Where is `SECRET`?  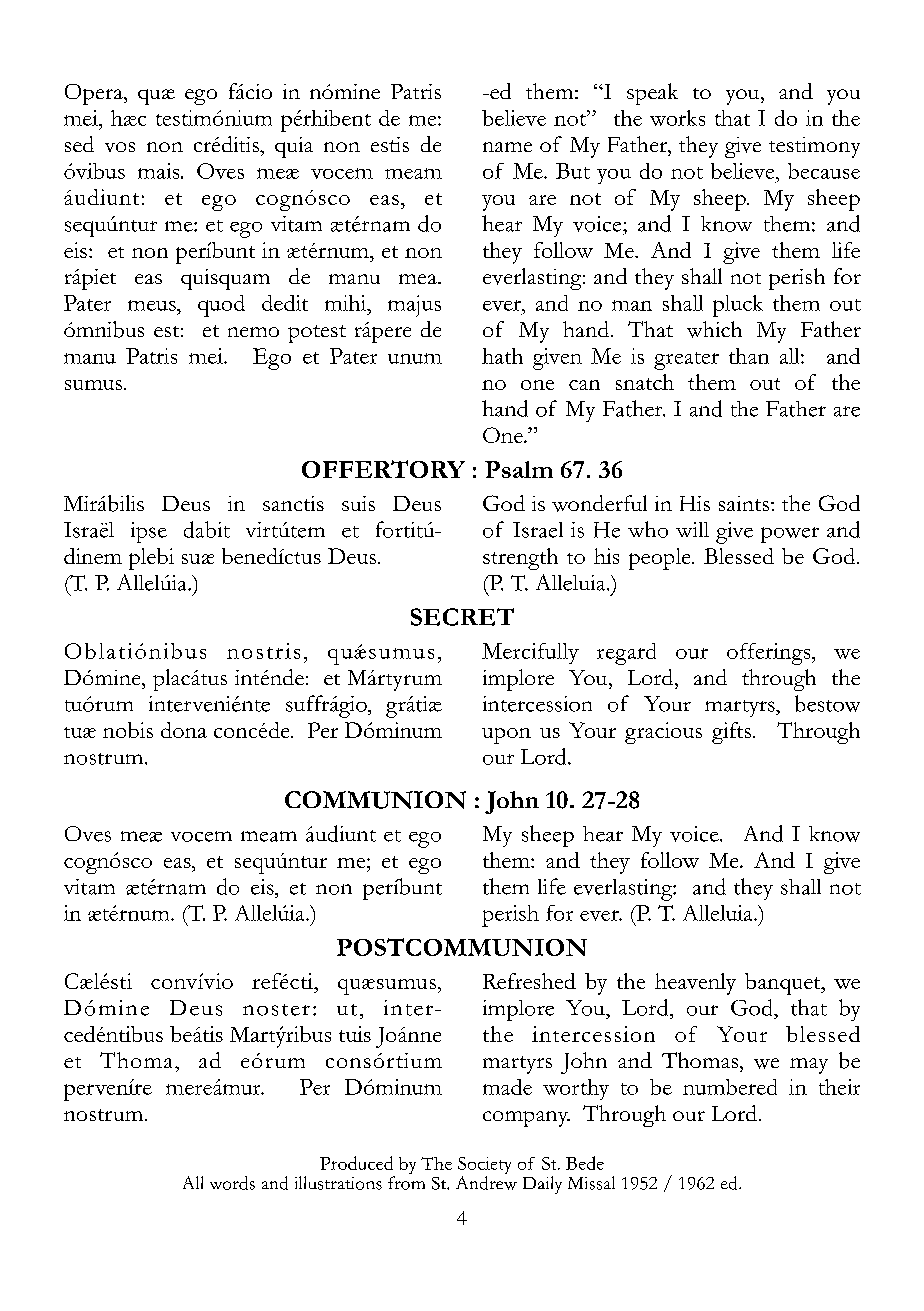 SECRET is located at coordinates (462, 617).
